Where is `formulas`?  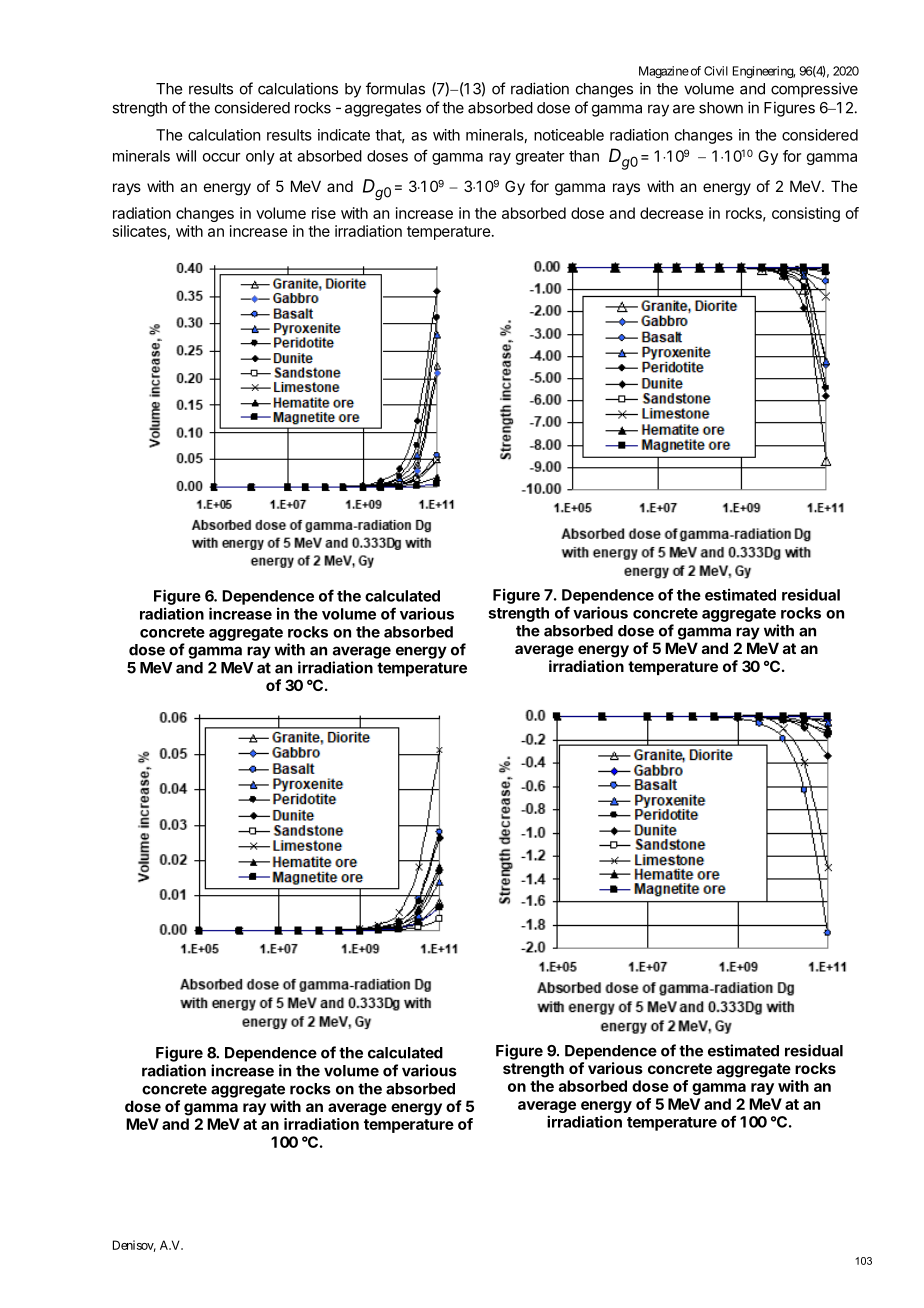 formulas is located at coordinates (395, 88).
